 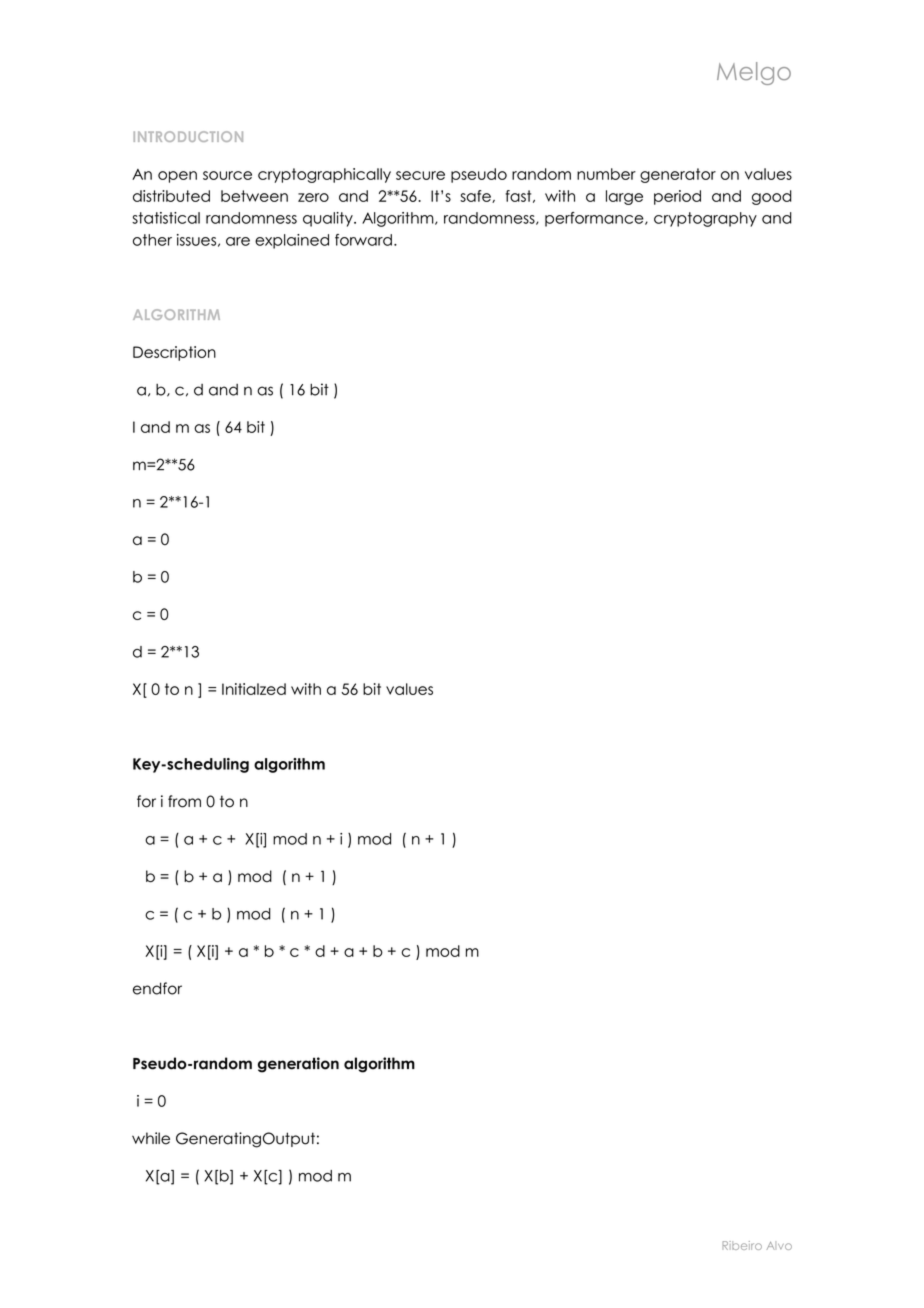 What do you see at coordinates (184, 801) in the screenshot?
I see `from` at bounding box center [184, 801].
